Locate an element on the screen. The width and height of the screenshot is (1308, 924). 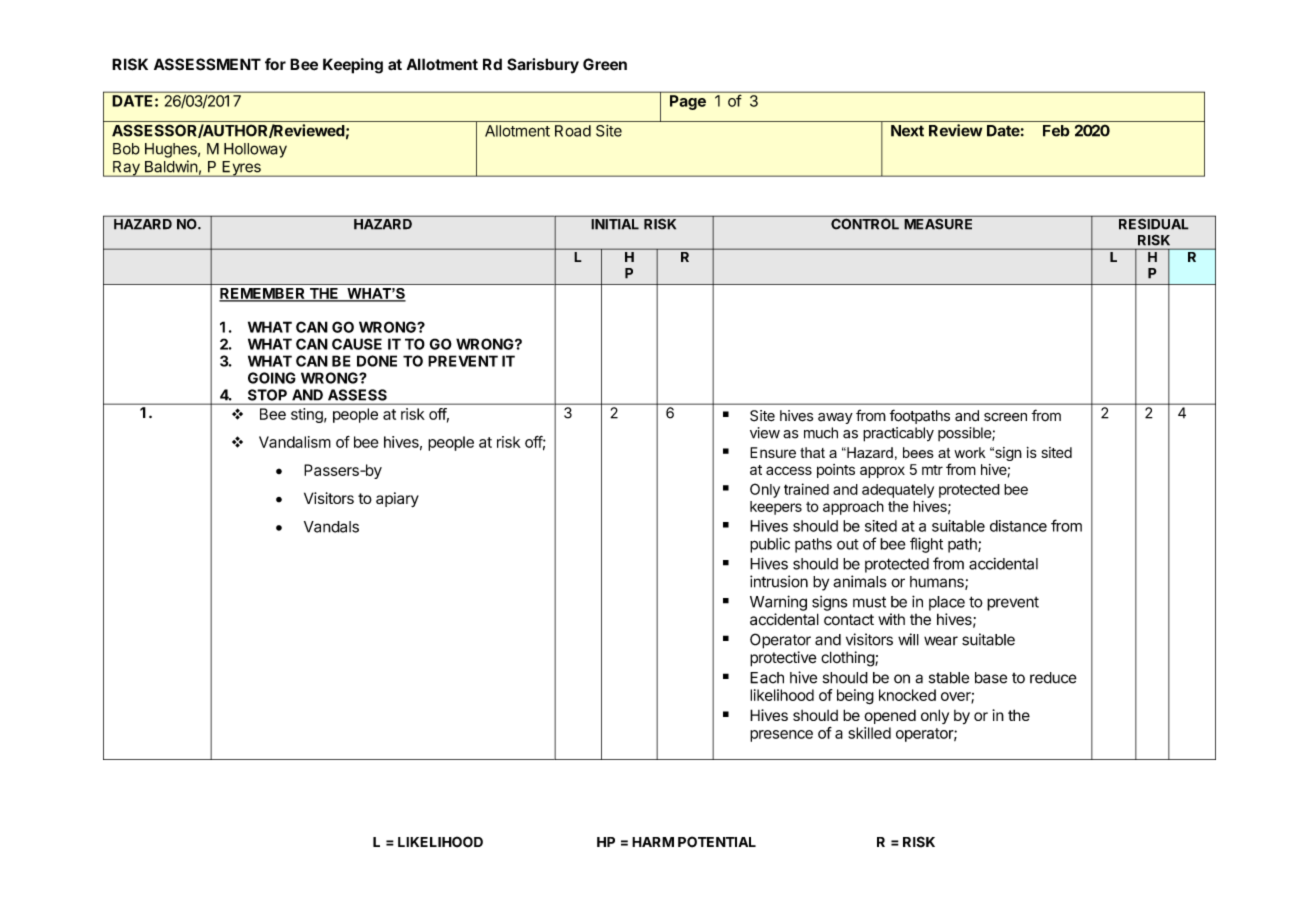
Page is located at coordinates (688, 102).
